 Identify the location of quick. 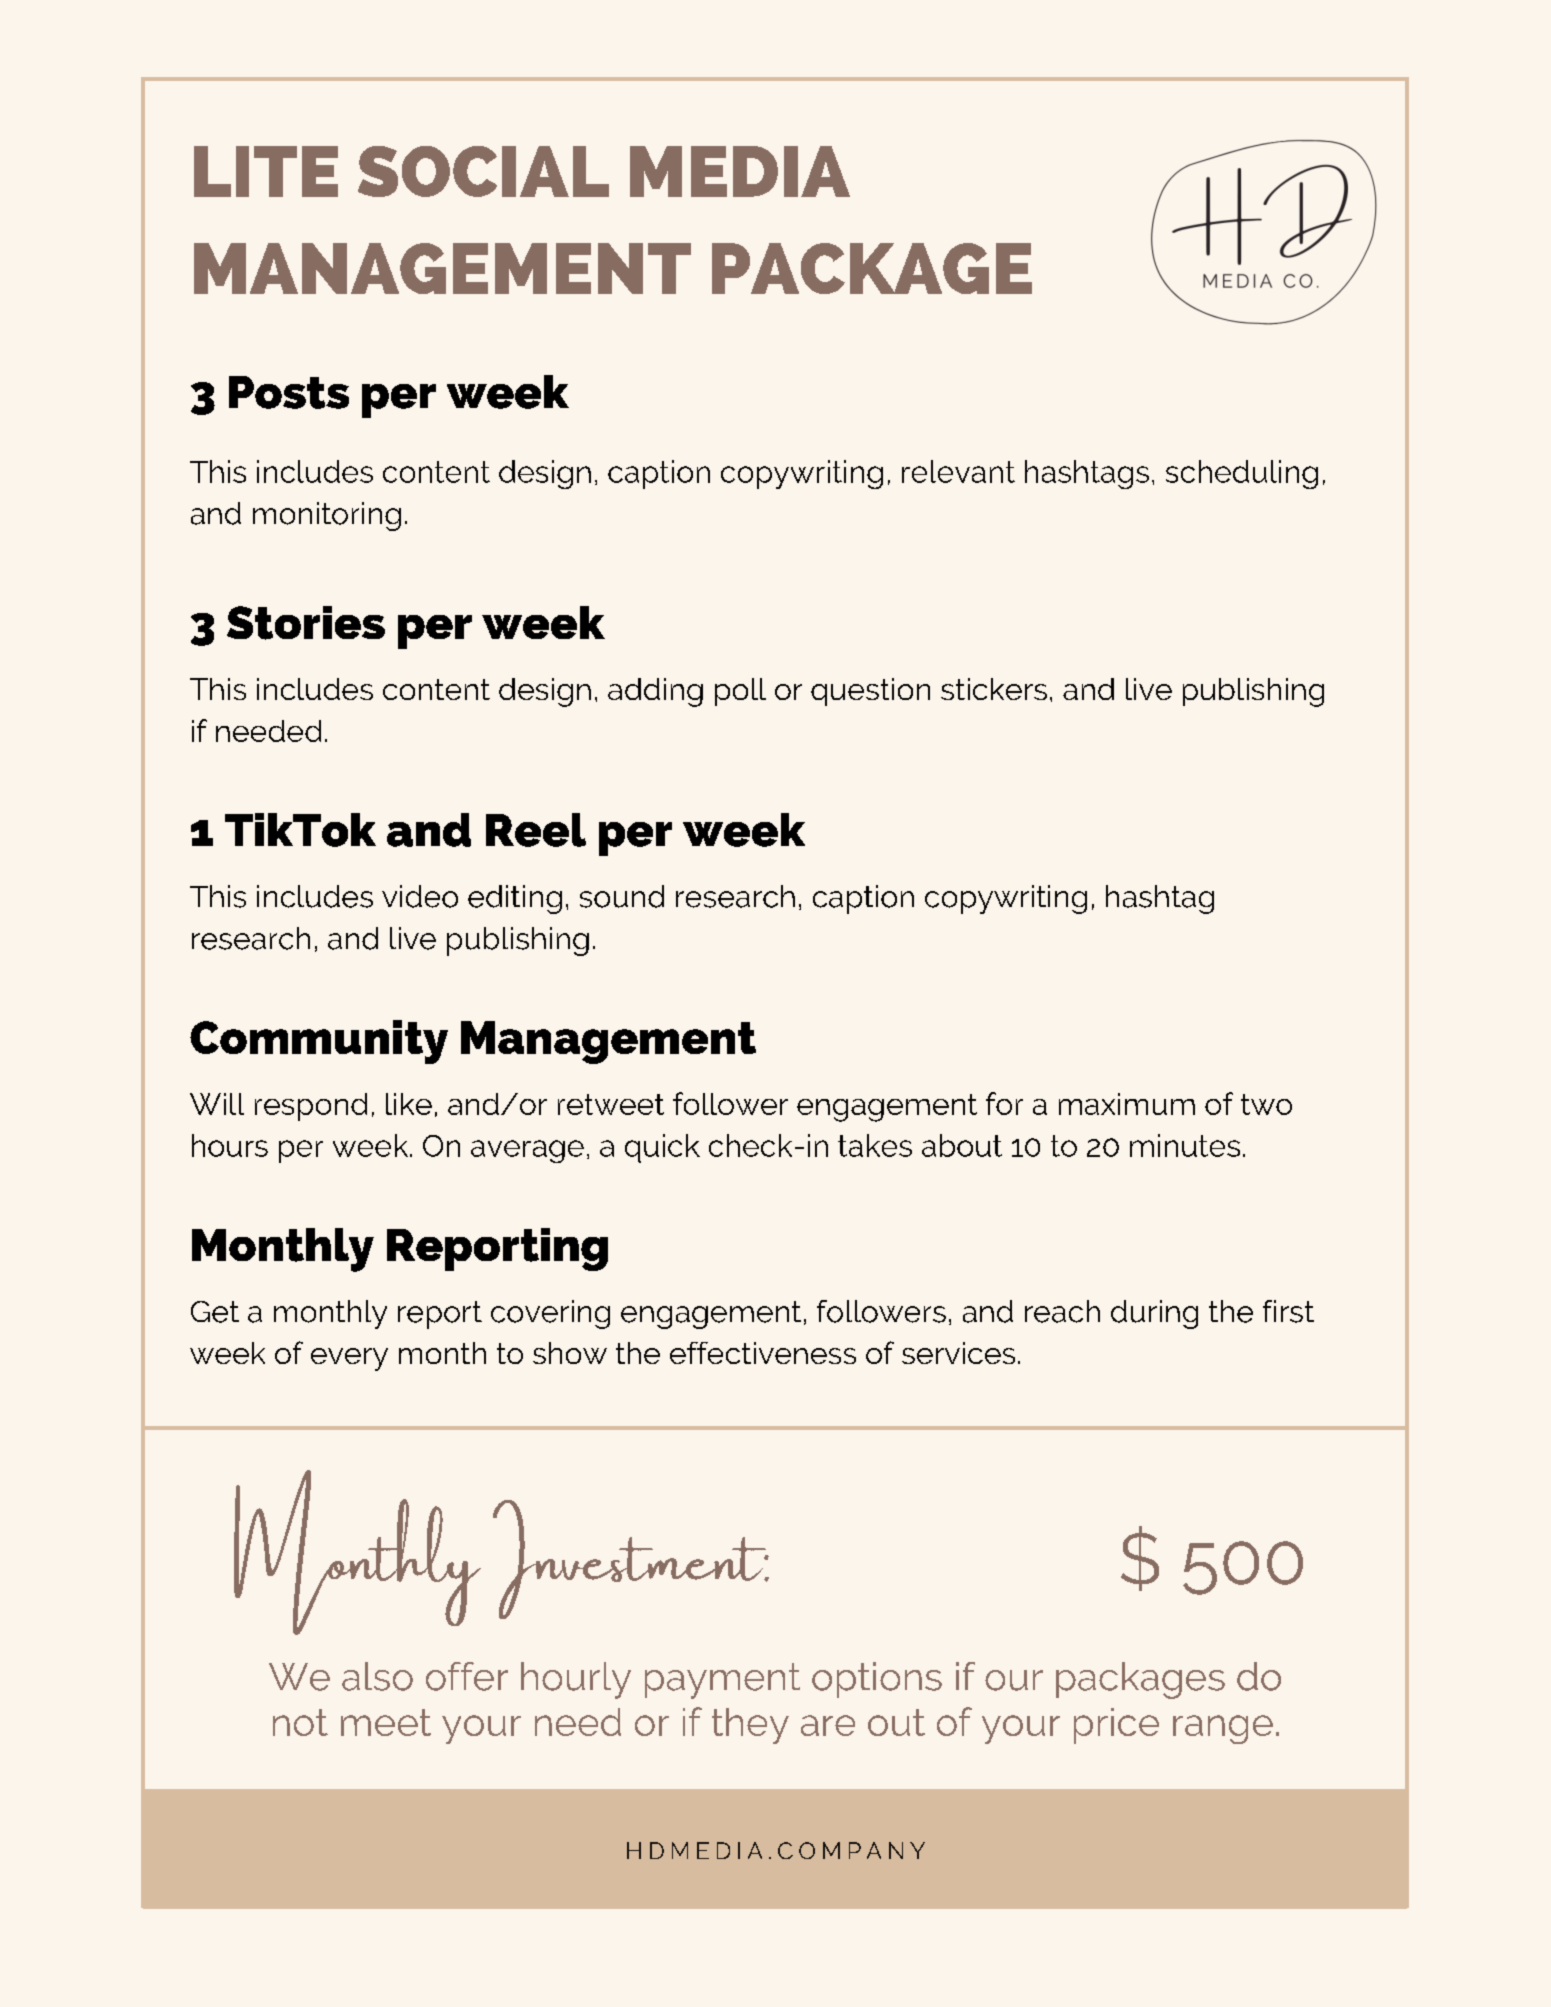
(662, 1148).
